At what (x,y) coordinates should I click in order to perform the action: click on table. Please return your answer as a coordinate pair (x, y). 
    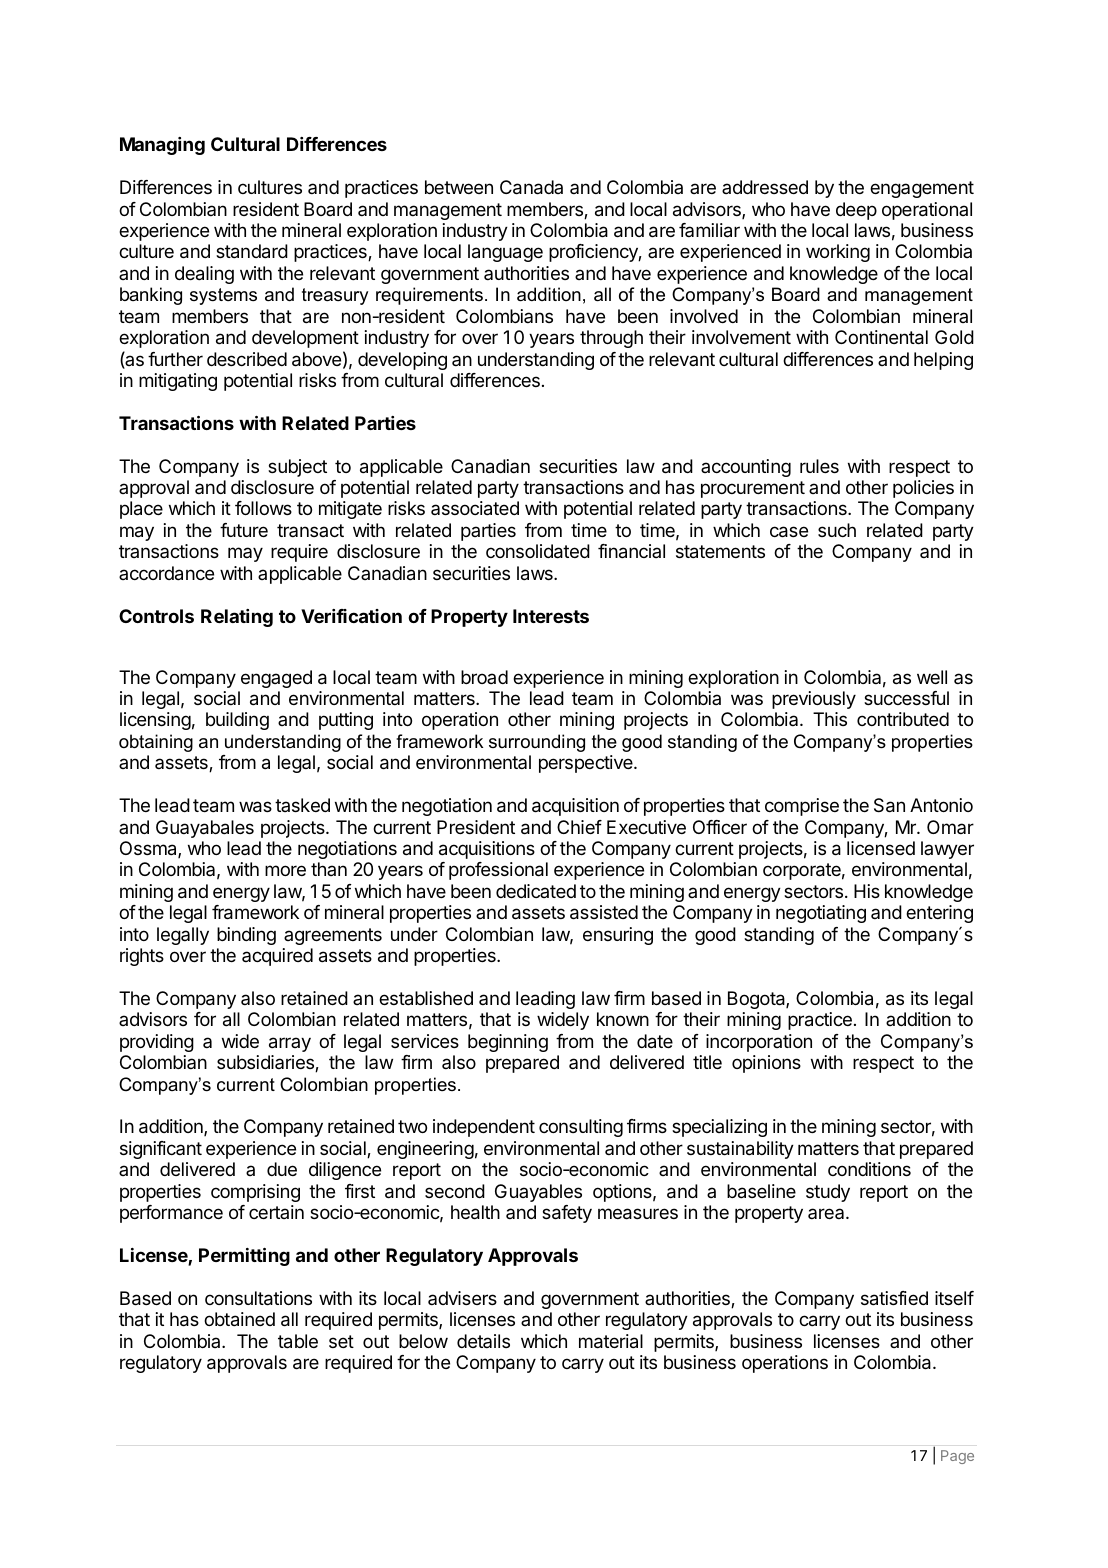
    Looking at the image, I should click on (298, 1341).
